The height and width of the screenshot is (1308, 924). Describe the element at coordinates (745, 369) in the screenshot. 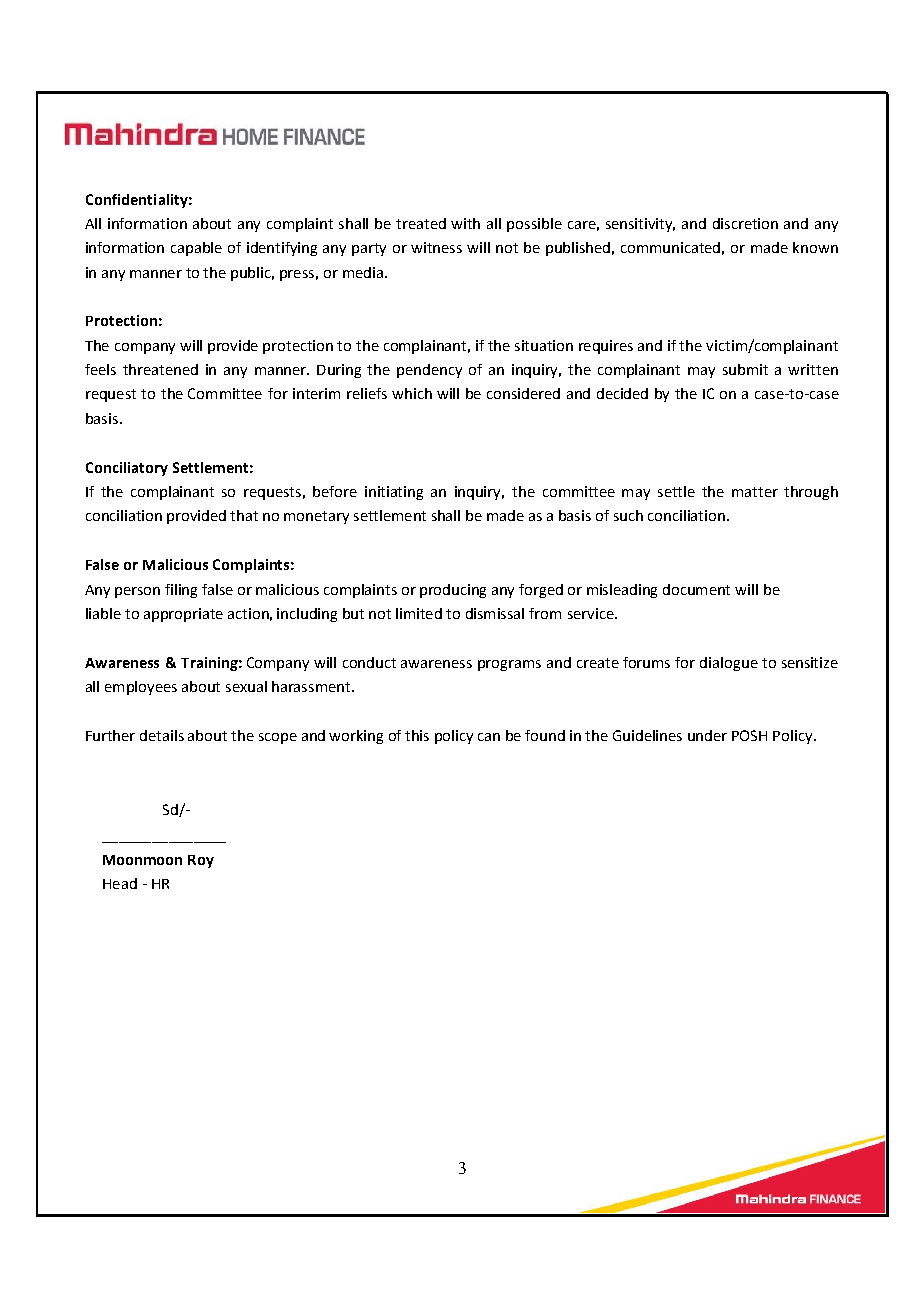

I see `submit` at that location.
